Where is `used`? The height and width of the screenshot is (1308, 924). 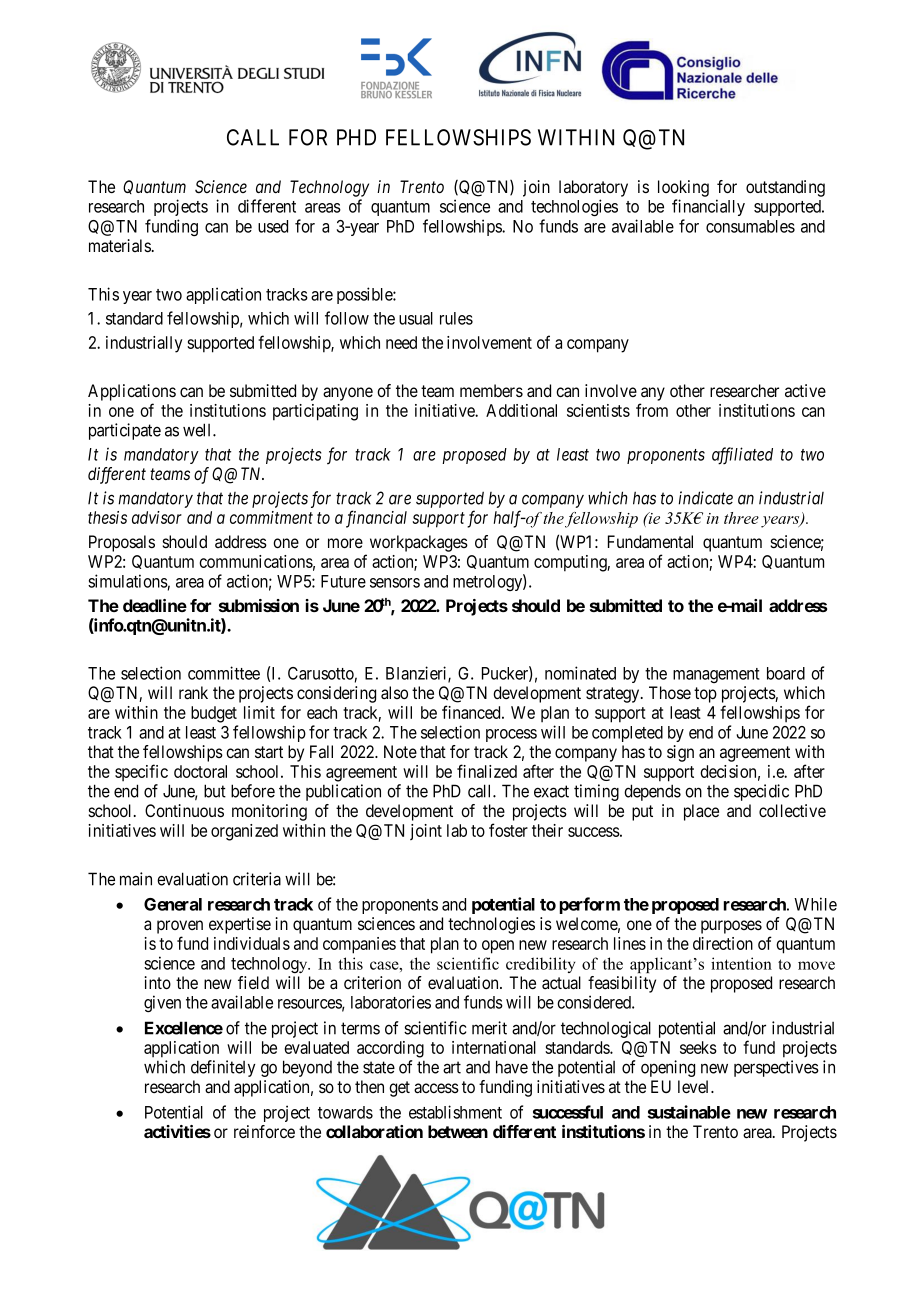
used is located at coordinates (273, 226).
